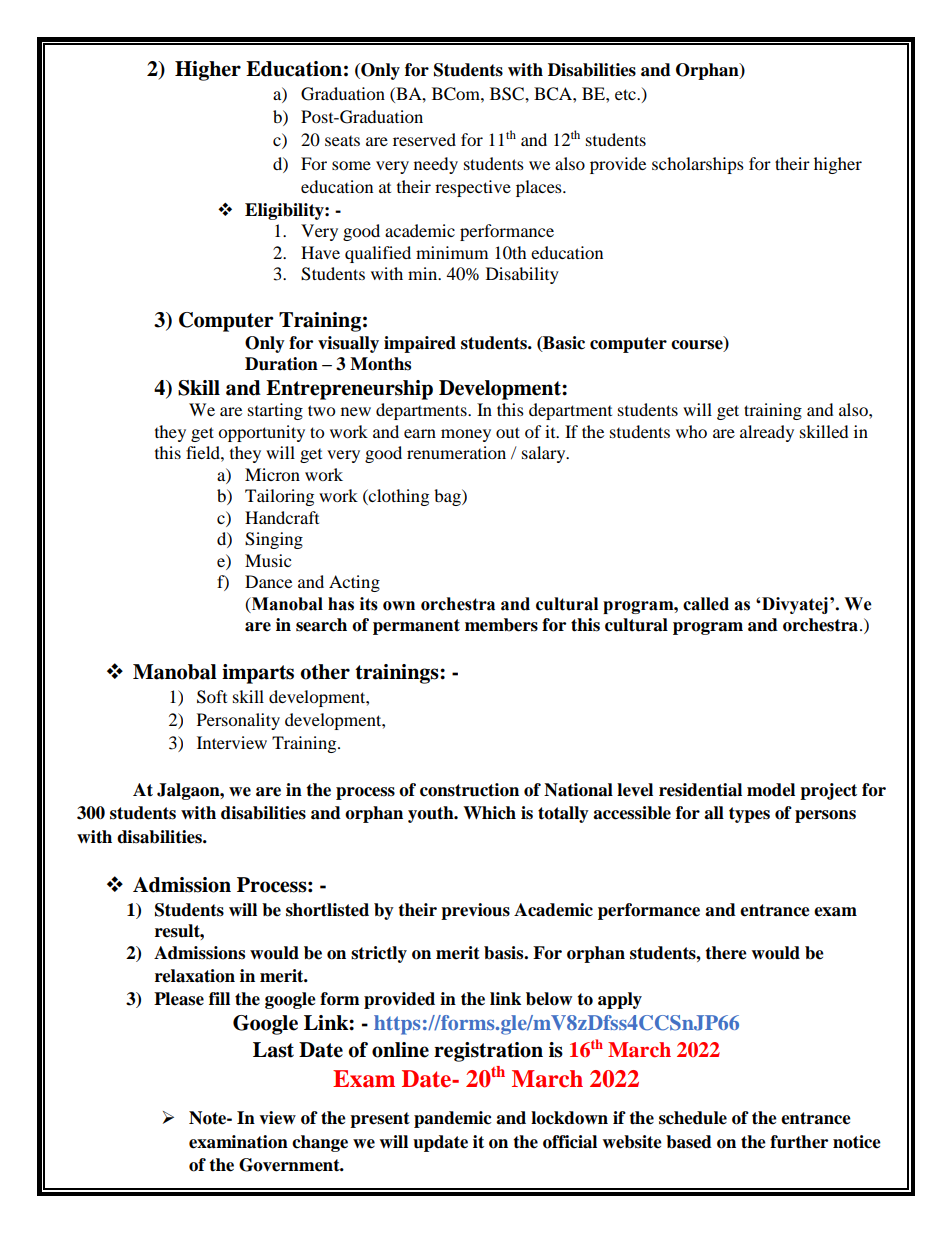  Describe the element at coordinates (540, 188) in the screenshot. I see `places` at that location.
